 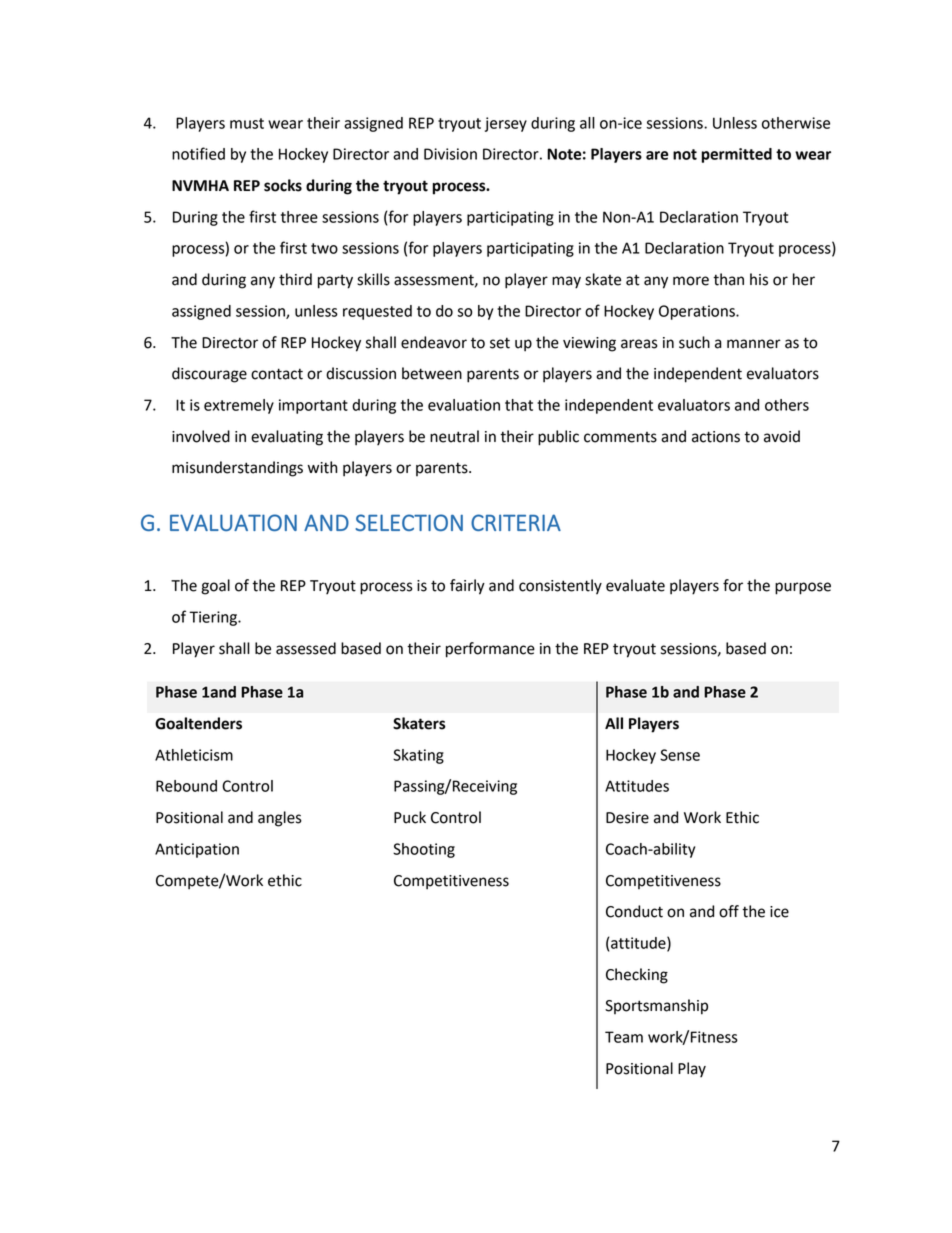 I want to click on fairly, so click(x=467, y=587).
